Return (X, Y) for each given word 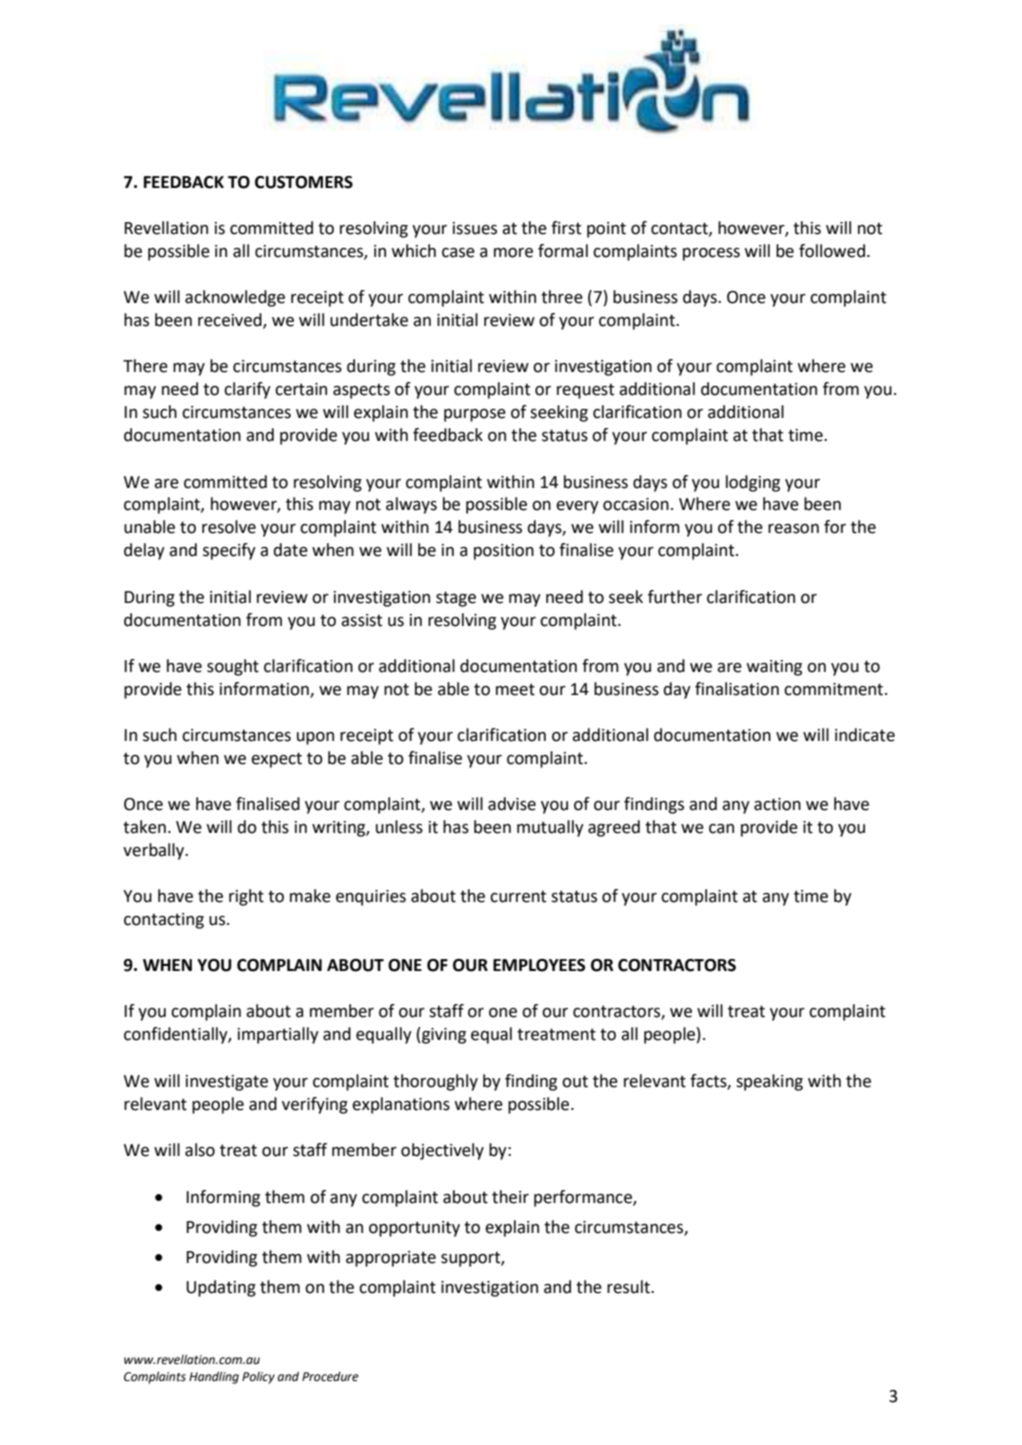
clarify (247, 390)
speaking (769, 1082)
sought (233, 667)
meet (515, 689)
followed (832, 251)
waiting (774, 668)
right (246, 897)
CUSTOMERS (304, 182)
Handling (214, 1377)
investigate (227, 1083)
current (518, 896)
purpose (475, 415)
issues (475, 228)
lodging (753, 483)
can (721, 829)
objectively (442, 1151)
